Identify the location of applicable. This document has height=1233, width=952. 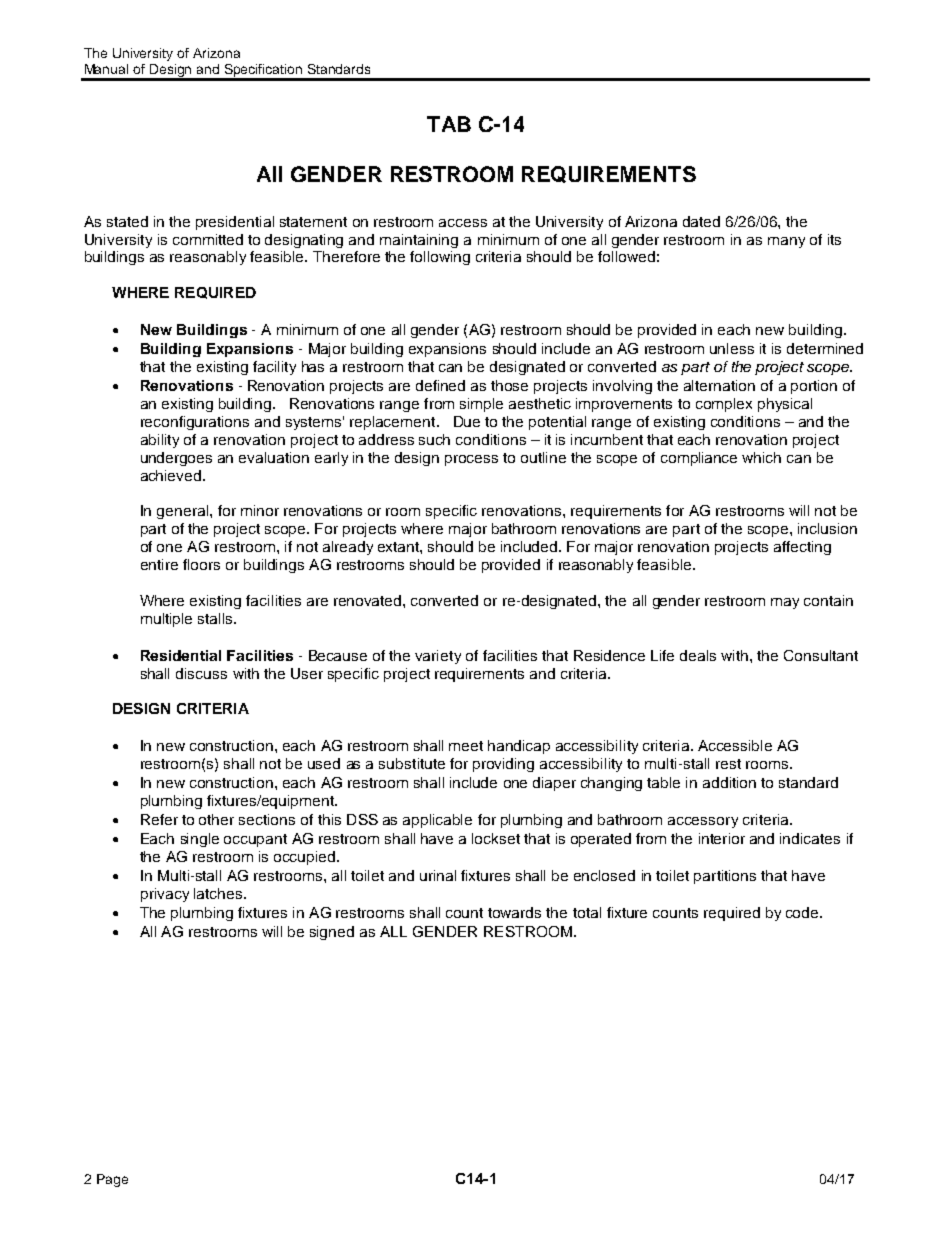
(437, 821).
